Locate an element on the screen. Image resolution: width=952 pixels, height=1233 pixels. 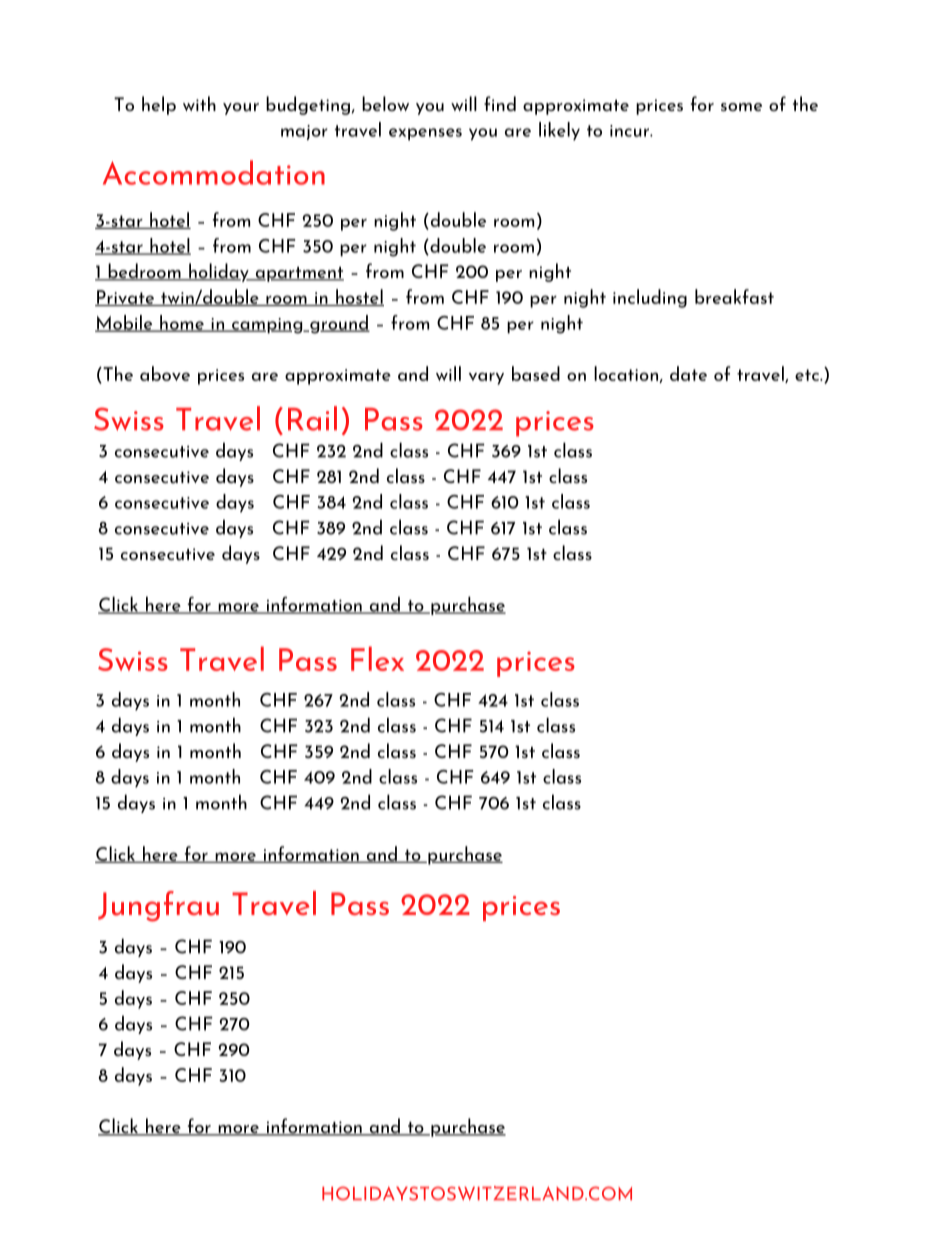
hostel is located at coordinates (359, 297).
